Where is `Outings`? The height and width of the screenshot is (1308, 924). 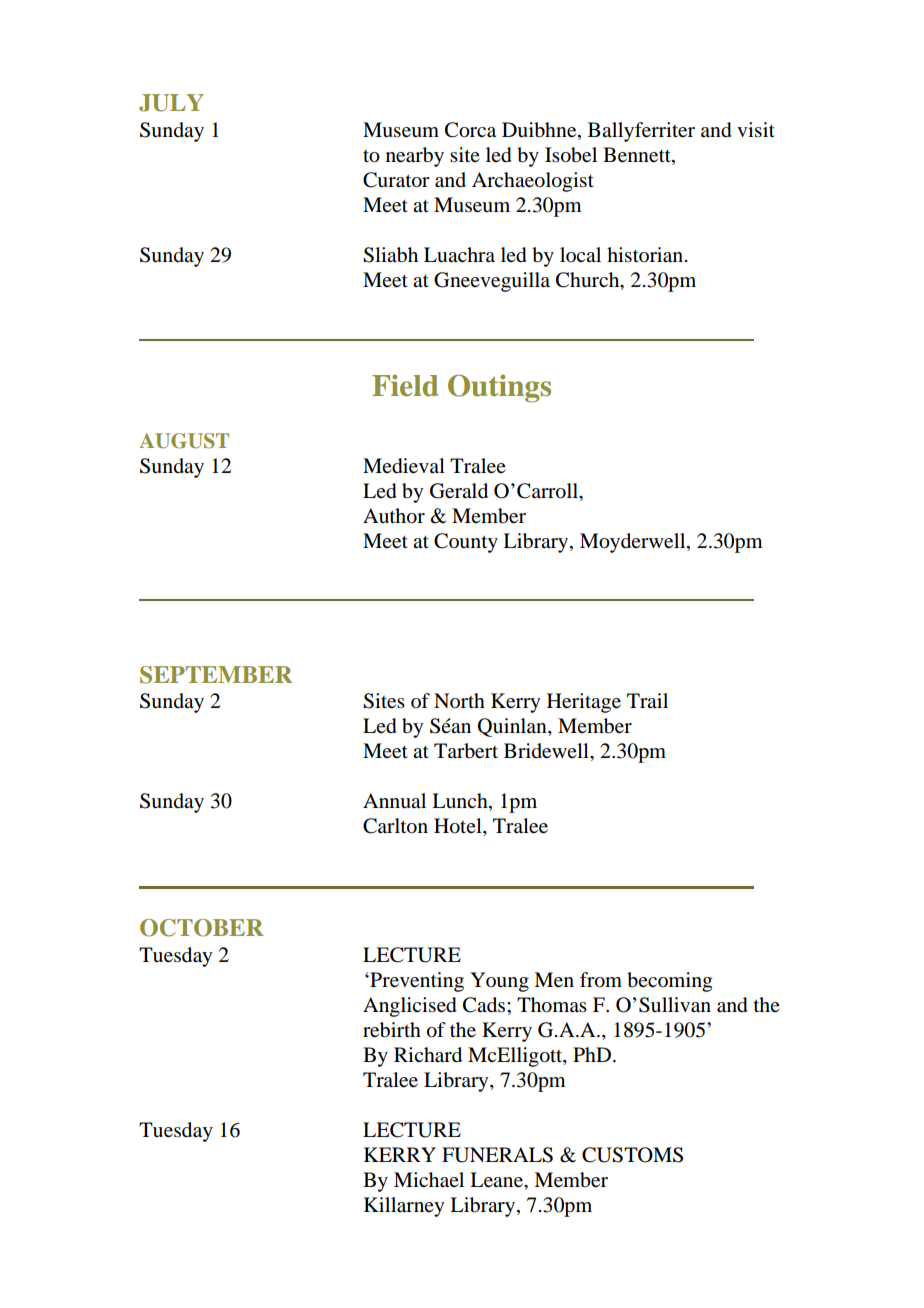
Outings is located at coordinates (499, 388).
